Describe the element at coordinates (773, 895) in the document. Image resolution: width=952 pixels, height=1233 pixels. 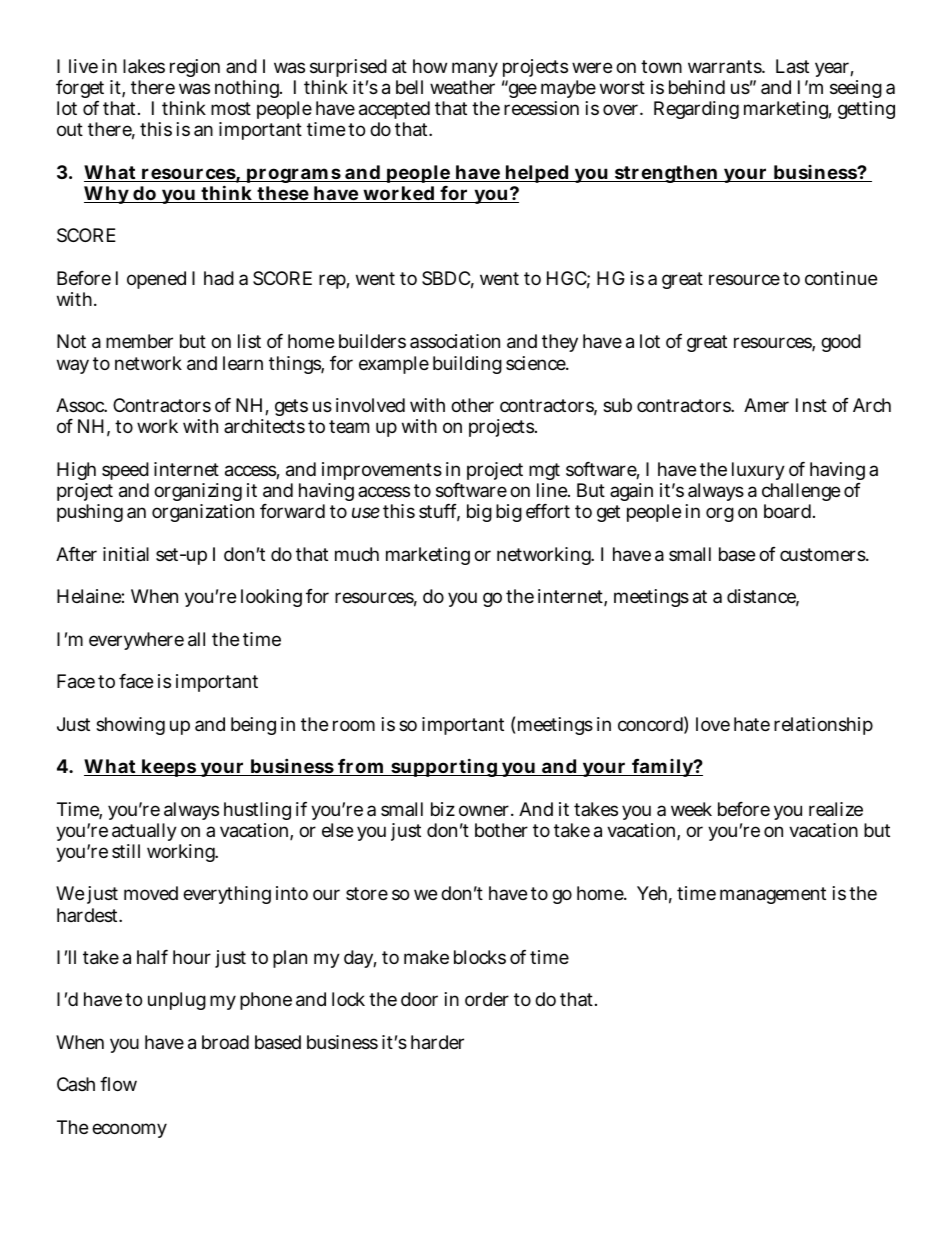
I see `management` at that location.
